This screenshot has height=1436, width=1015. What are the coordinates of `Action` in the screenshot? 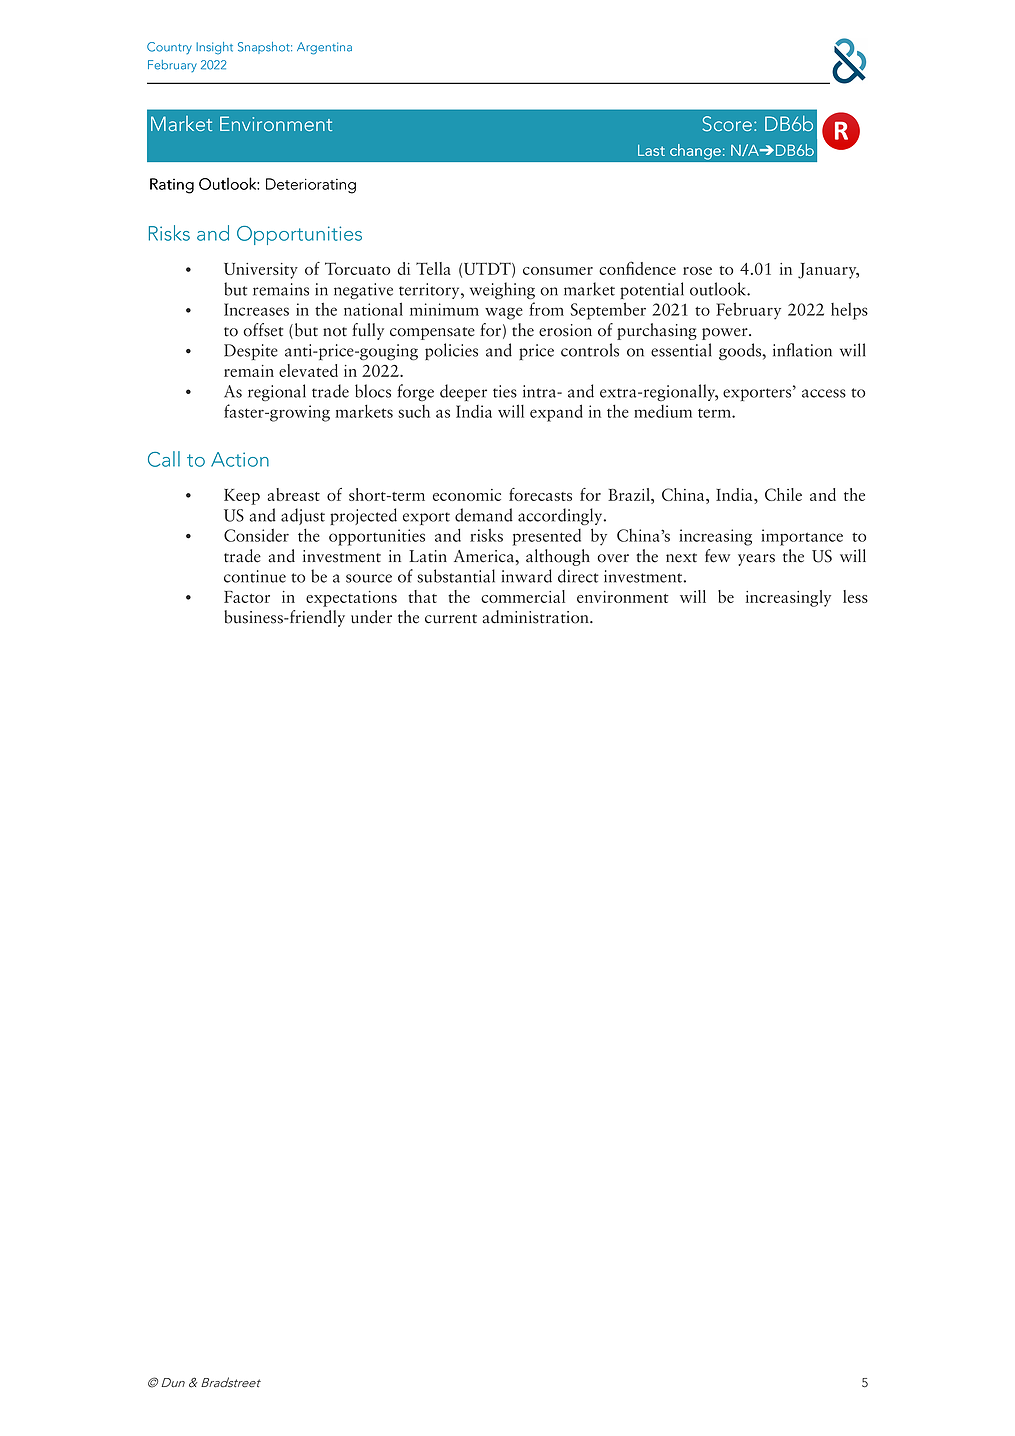 It's located at (240, 459).
